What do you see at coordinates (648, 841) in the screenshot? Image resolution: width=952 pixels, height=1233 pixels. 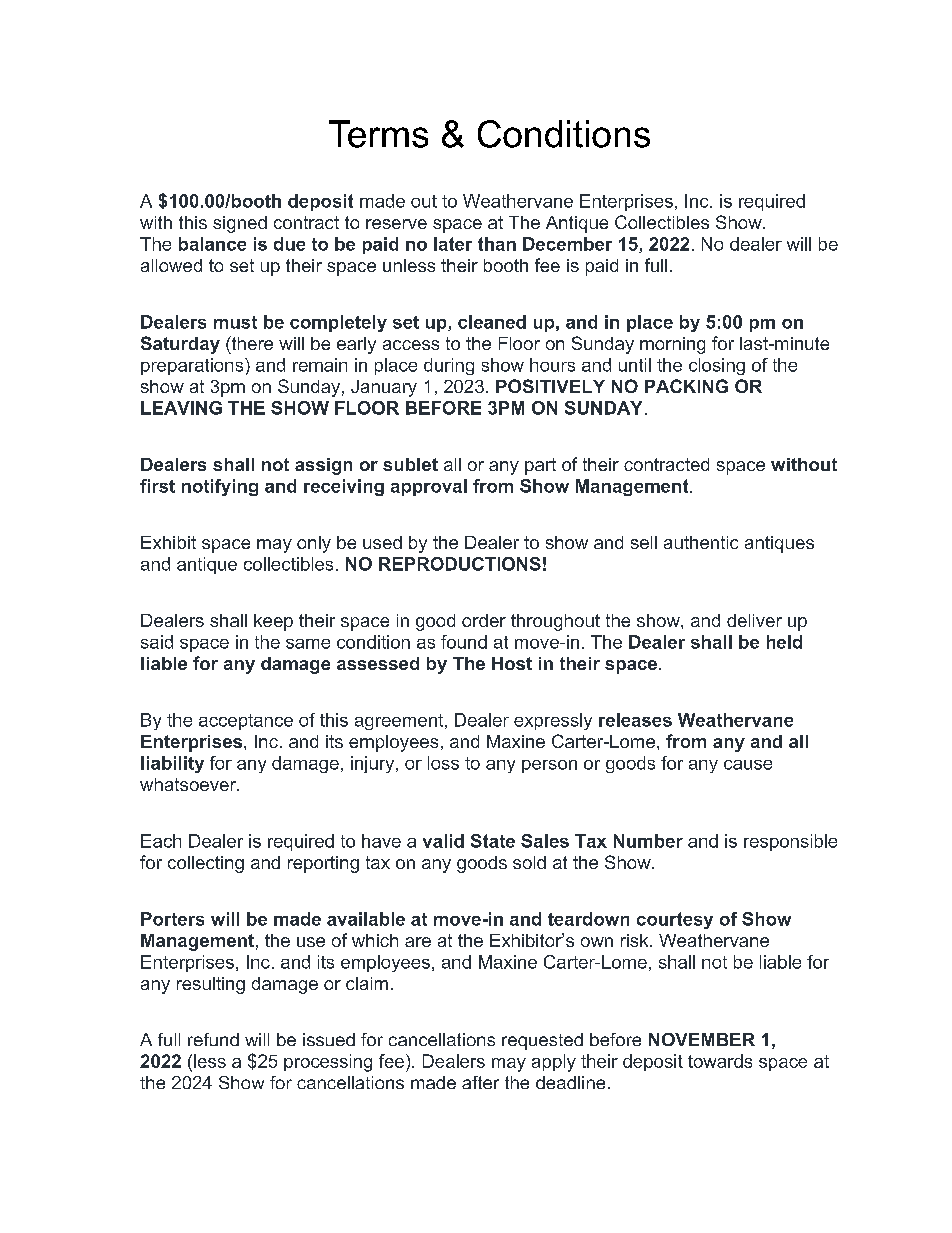 I see `Number` at bounding box center [648, 841].
